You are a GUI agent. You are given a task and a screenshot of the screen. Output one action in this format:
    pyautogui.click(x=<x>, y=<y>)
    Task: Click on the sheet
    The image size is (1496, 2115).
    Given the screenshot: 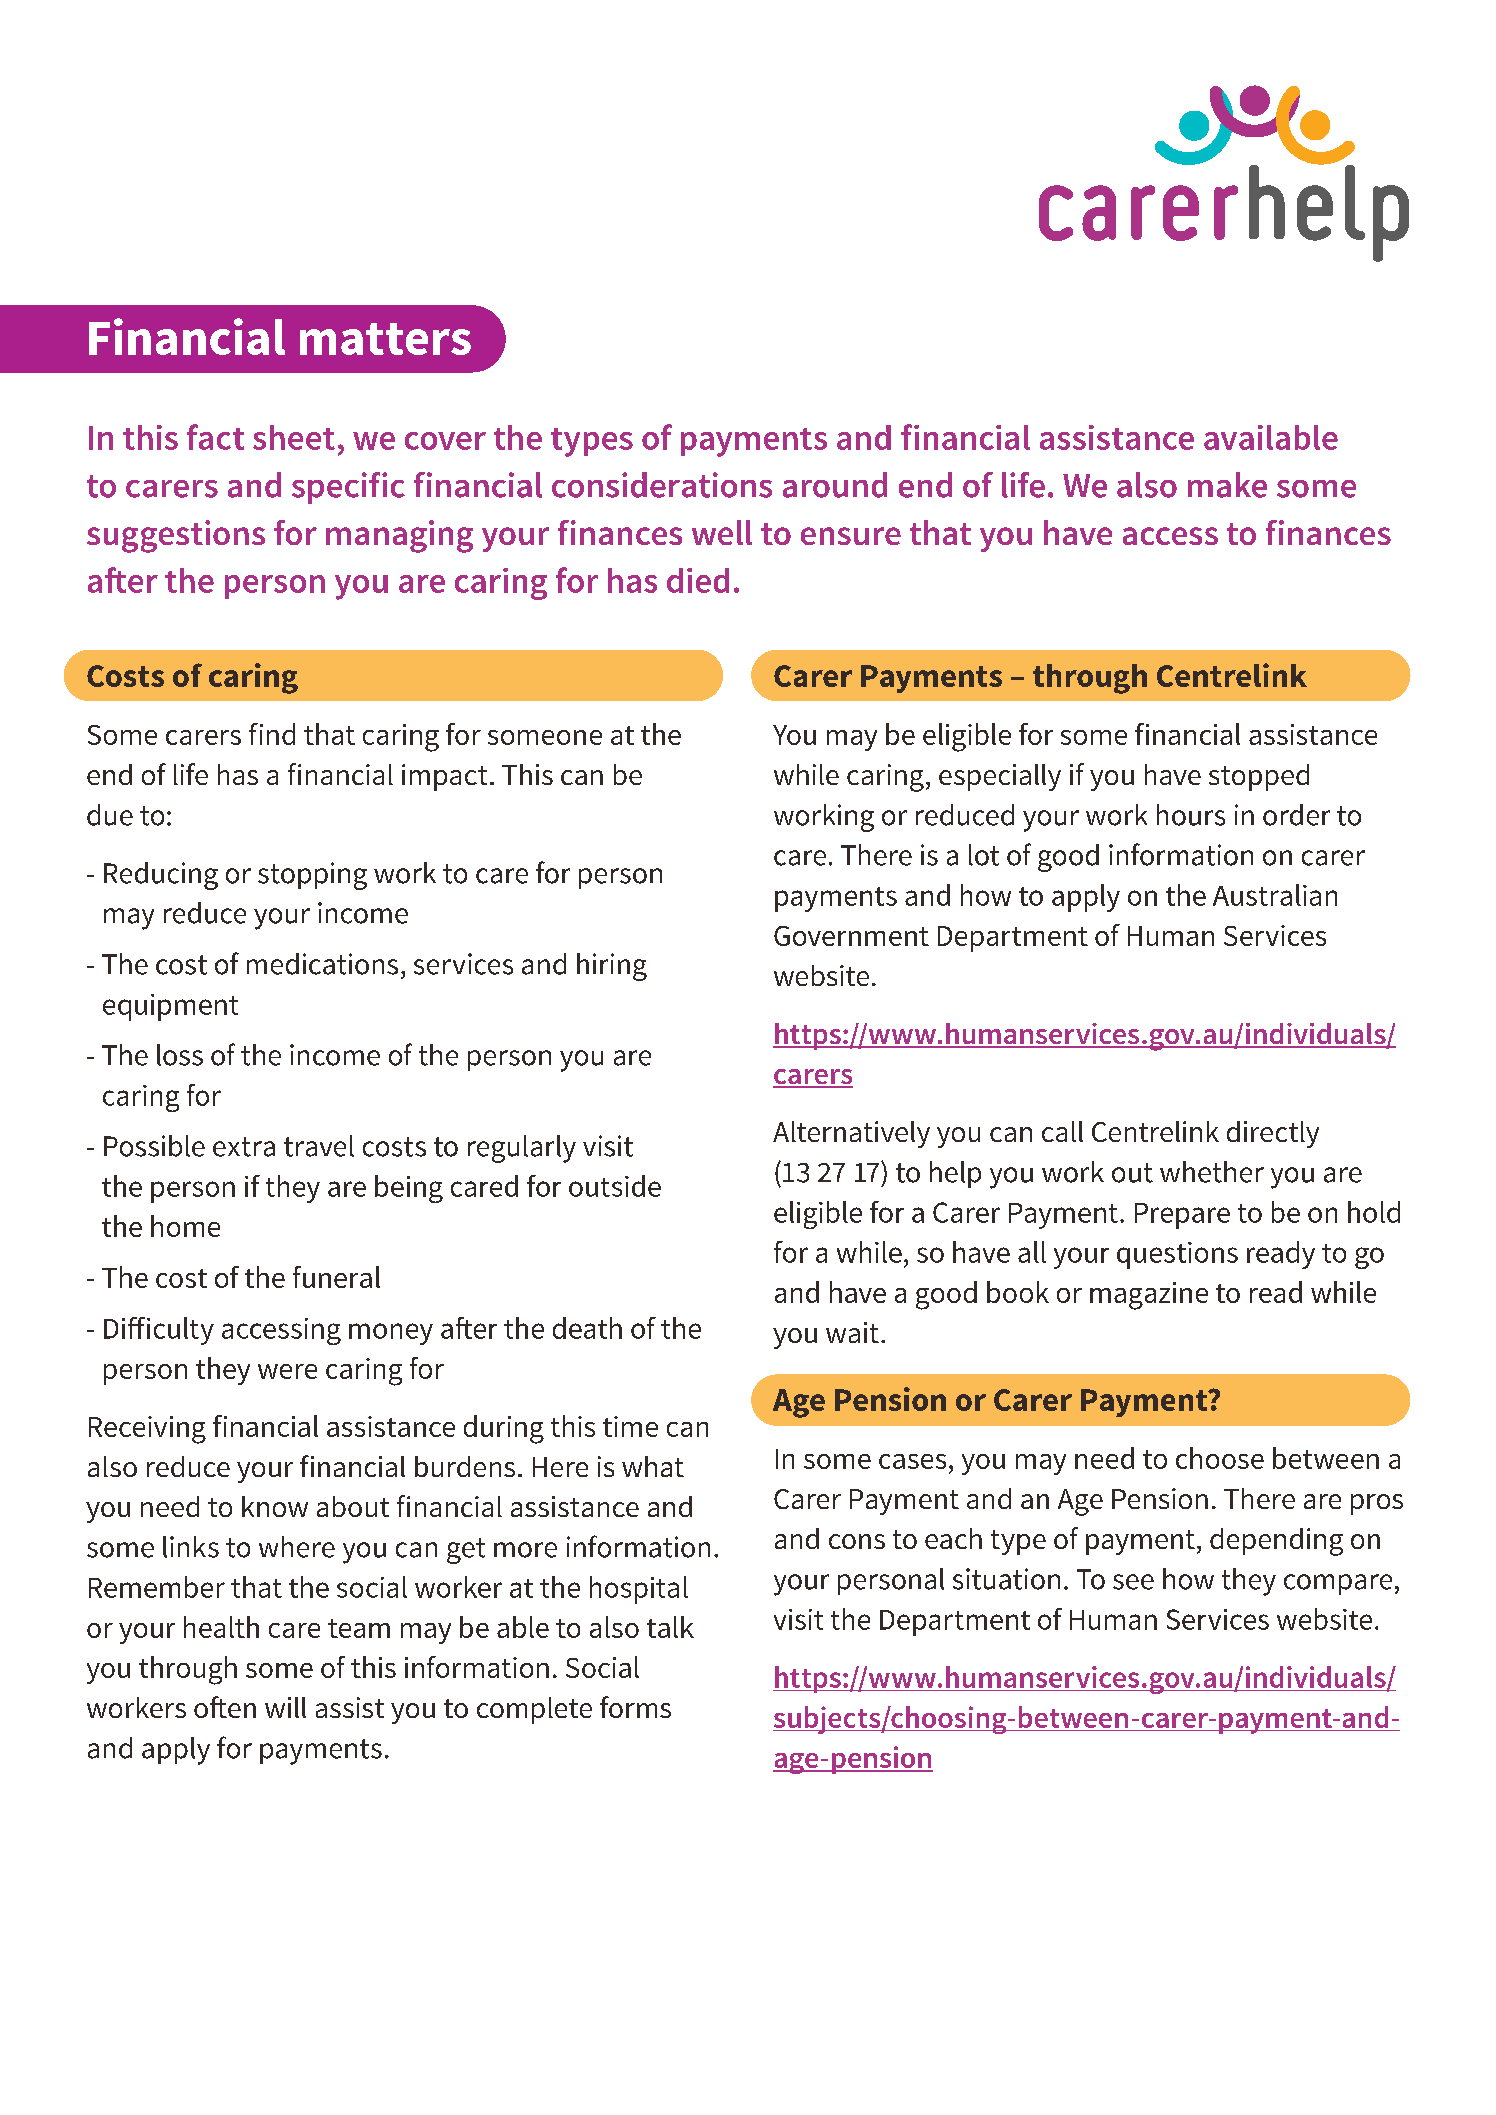 What is the action you would take?
    pyautogui.click(x=294, y=437)
